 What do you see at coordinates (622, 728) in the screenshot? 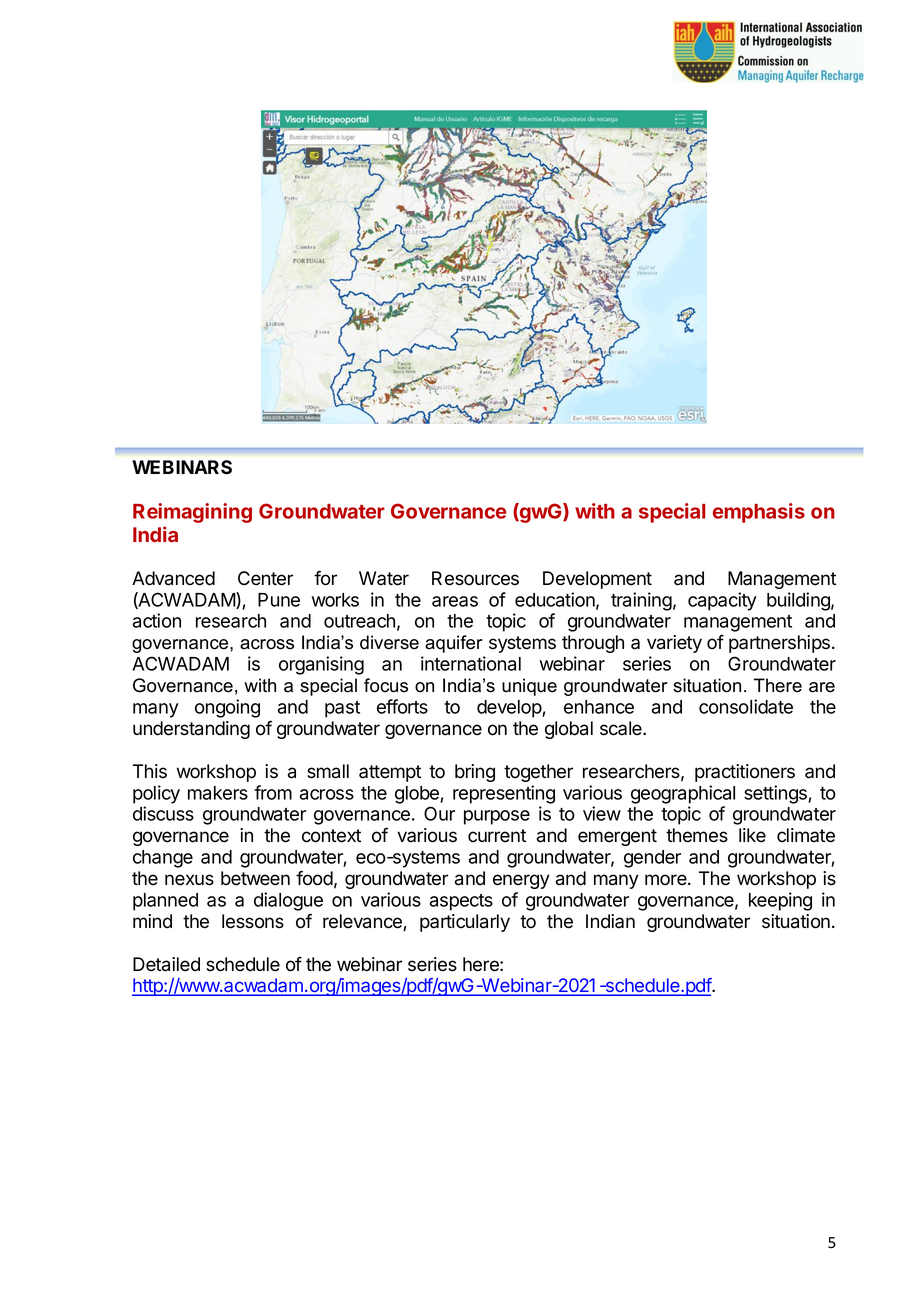
I see `scale` at bounding box center [622, 728].
